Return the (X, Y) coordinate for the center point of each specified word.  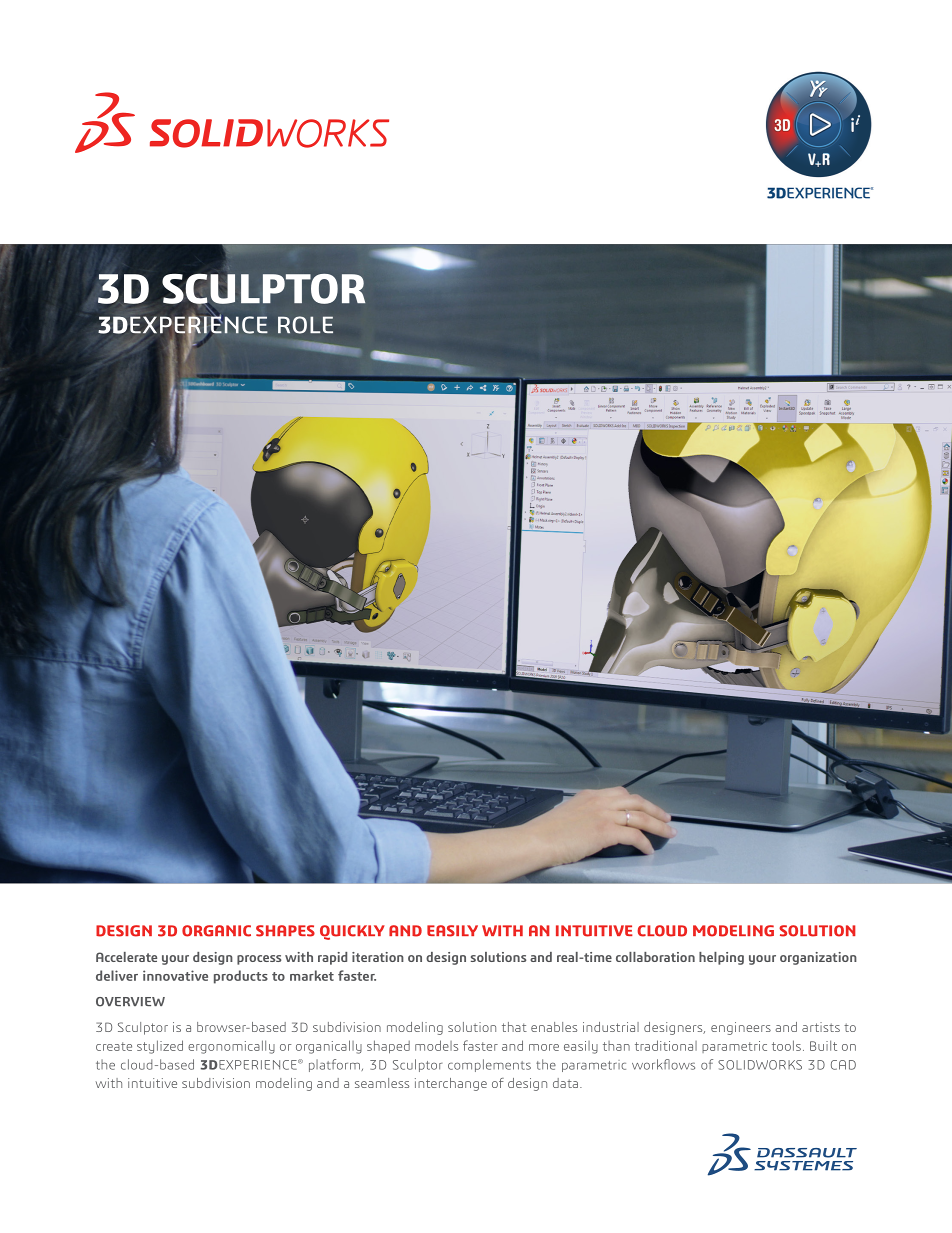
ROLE (305, 325)
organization (818, 958)
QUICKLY (352, 932)
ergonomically (231, 1047)
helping (721, 958)
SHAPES (285, 931)
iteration (378, 957)
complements (489, 1065)
